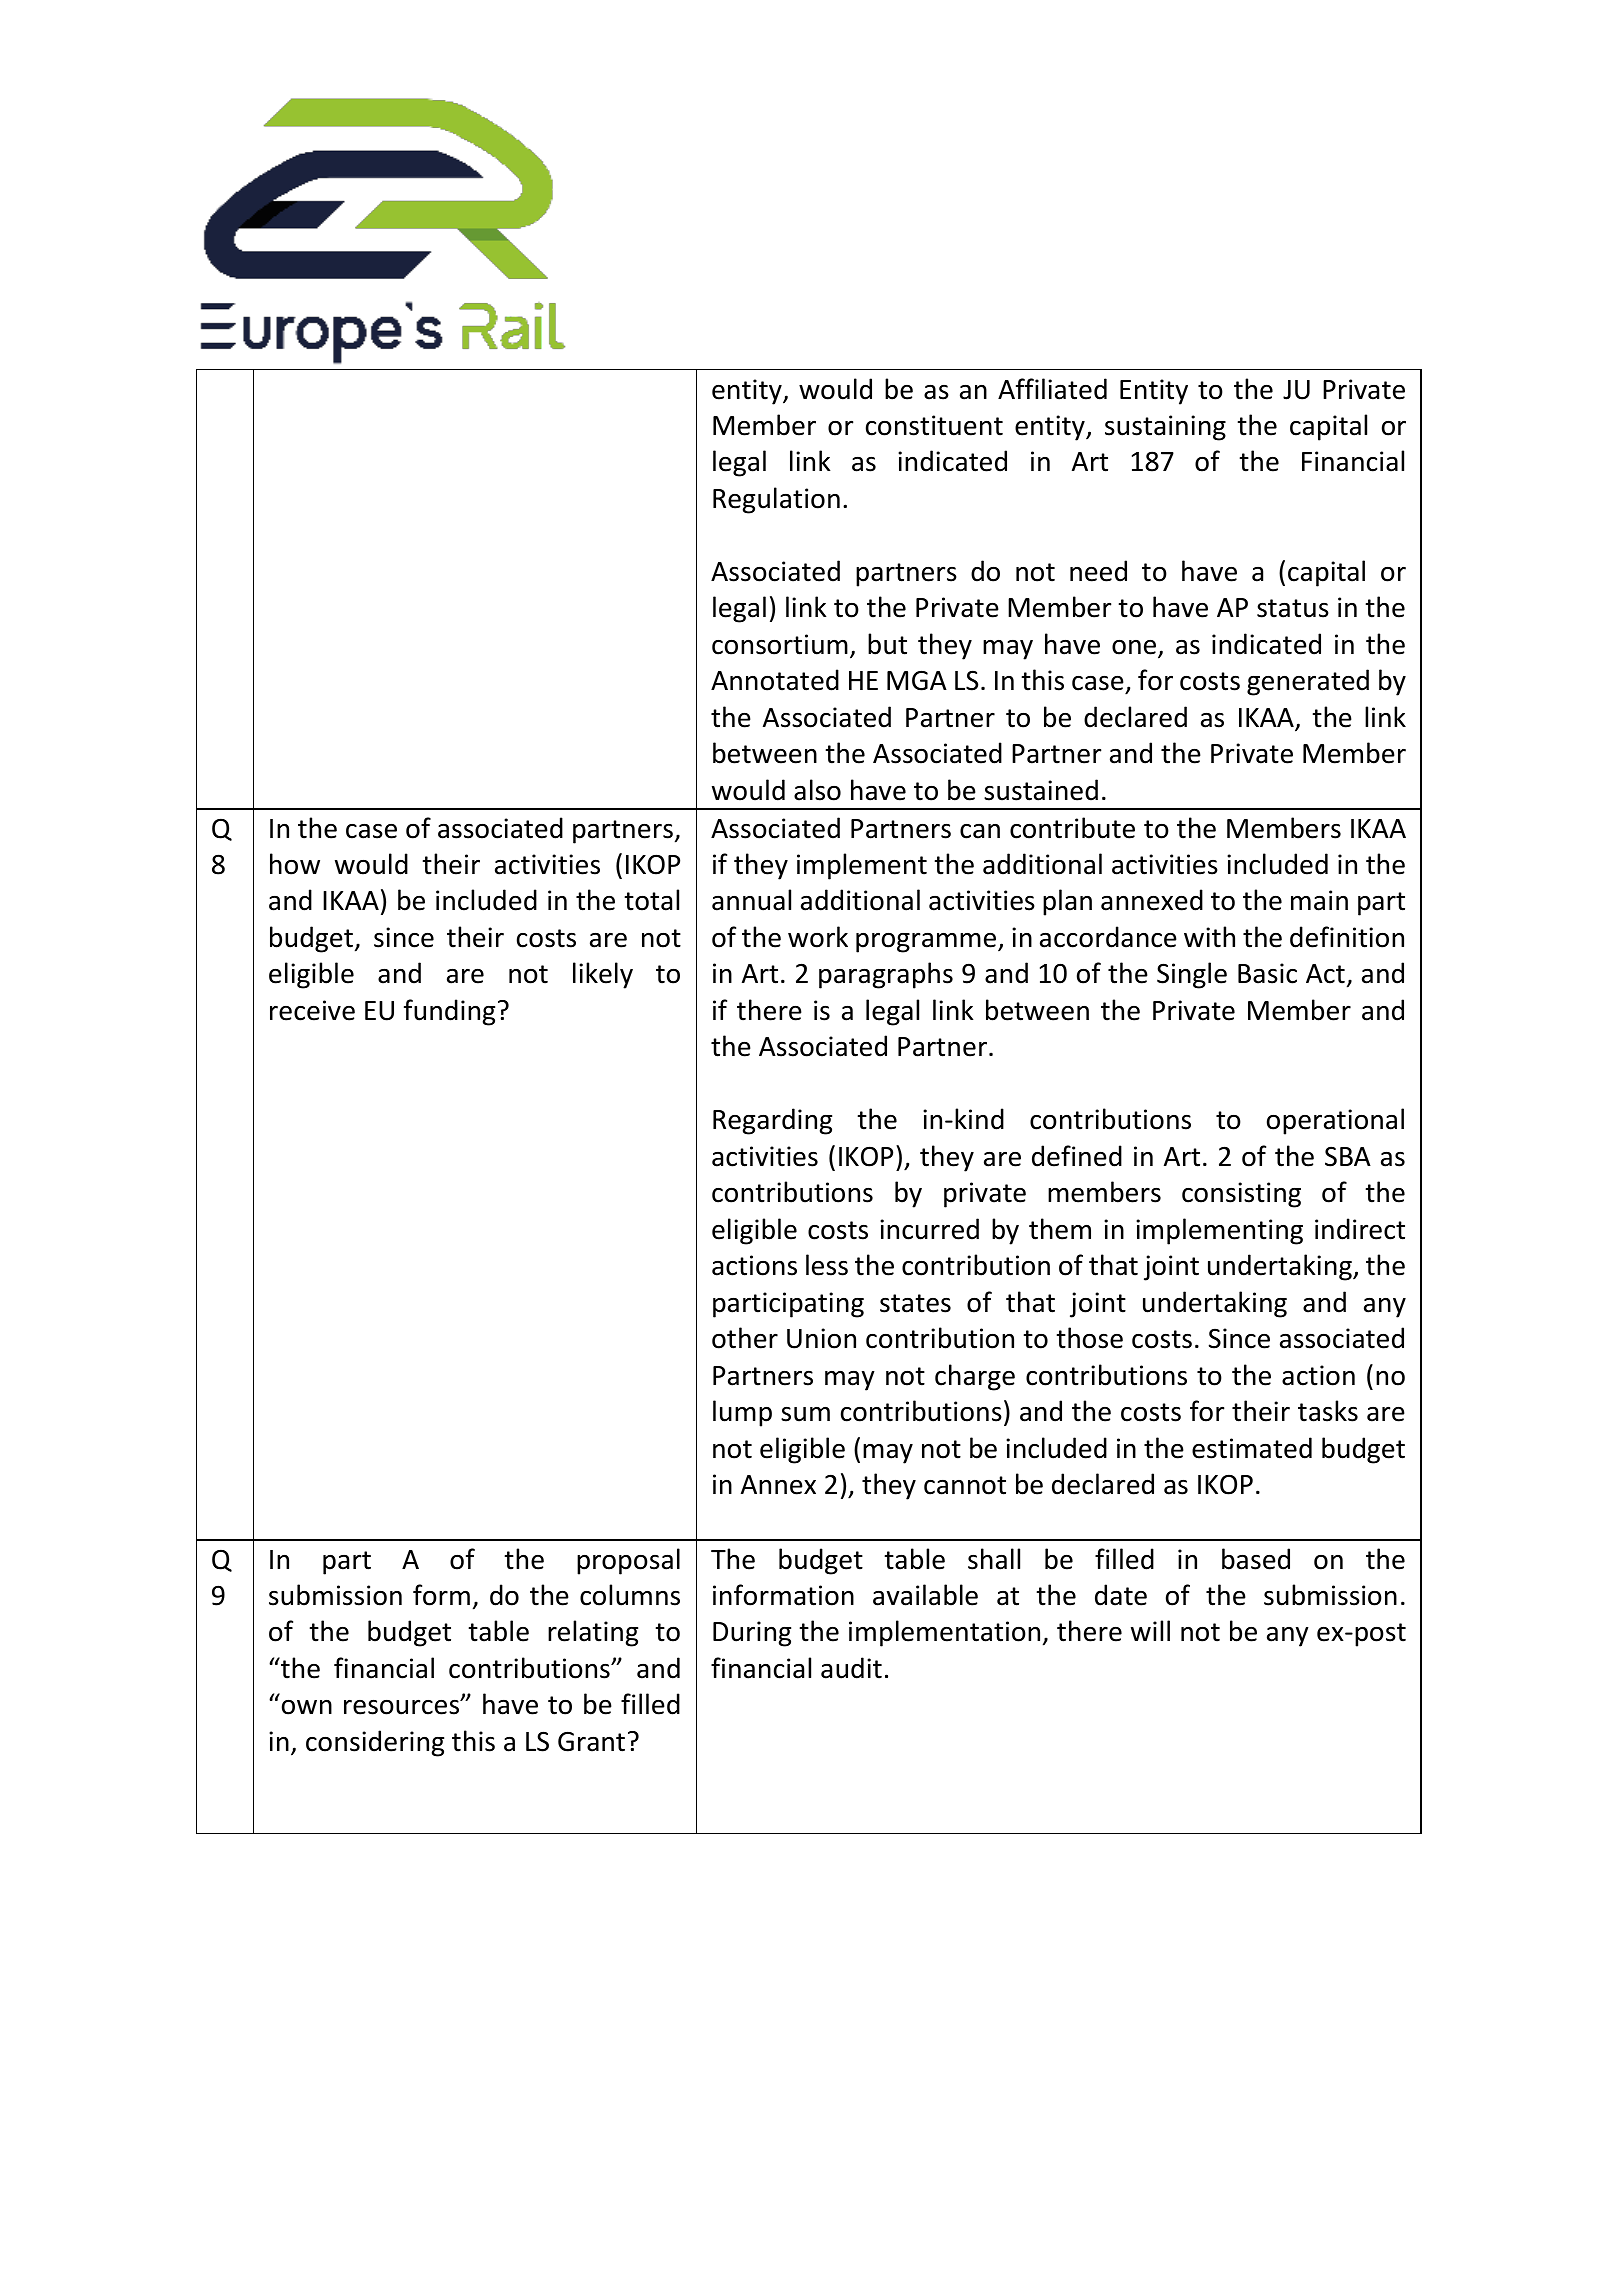  I want to click on constituent, so click(934, 425).
